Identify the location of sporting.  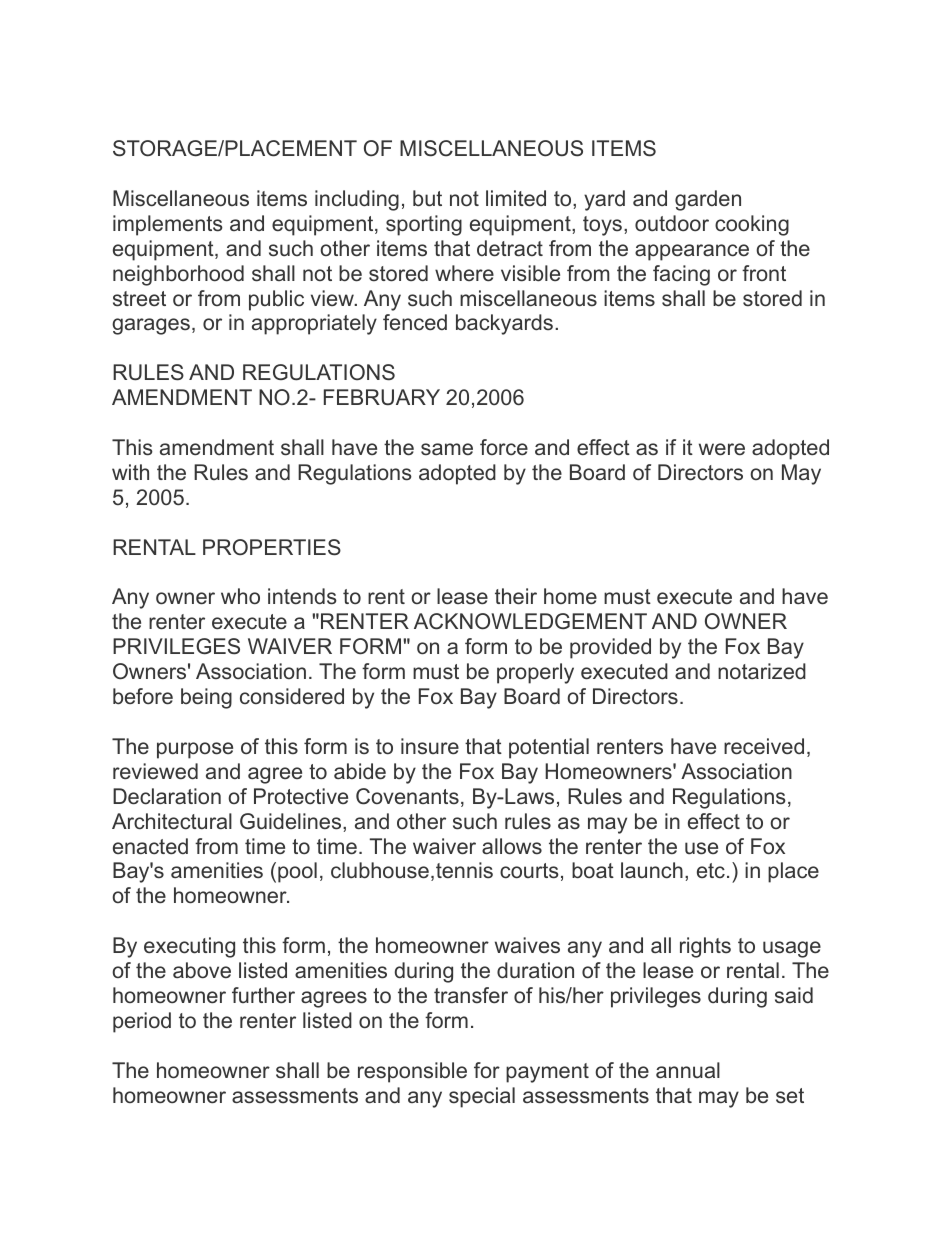
(424, 225).
